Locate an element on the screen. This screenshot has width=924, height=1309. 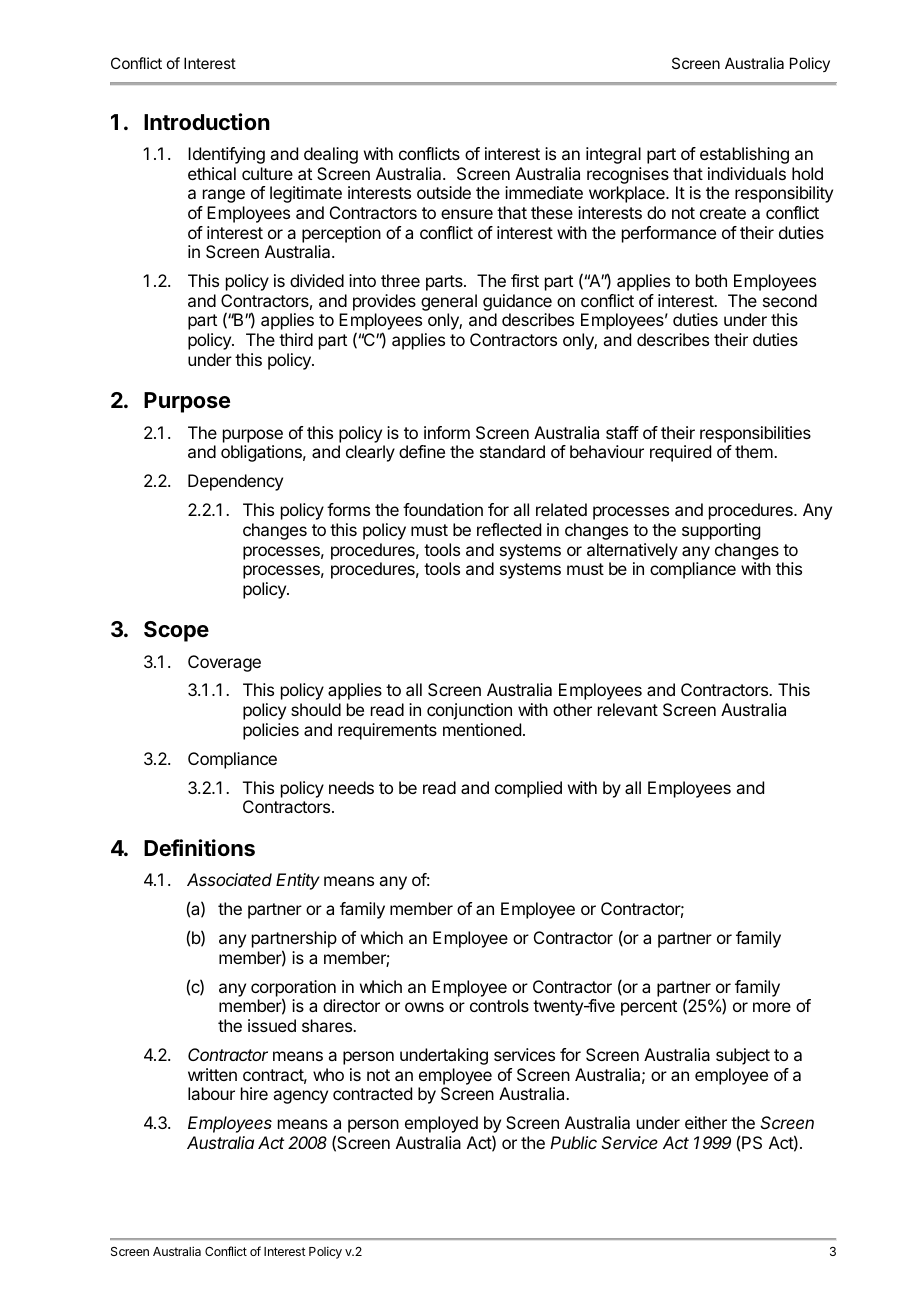
hire is located at coordinates (254, 1093).
